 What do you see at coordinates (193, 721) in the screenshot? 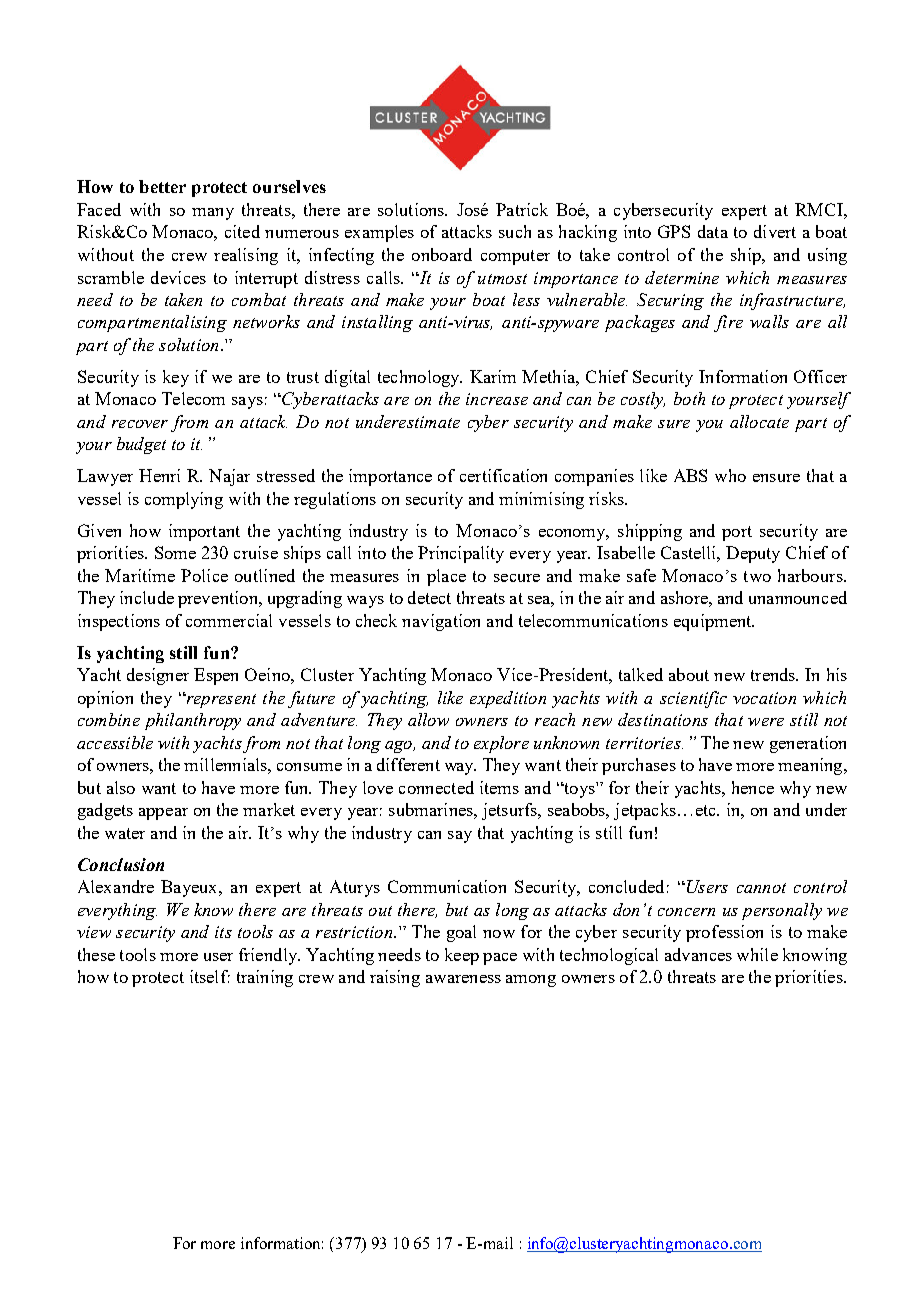
I see `philanthropy` at bounding box center [193, 721].
